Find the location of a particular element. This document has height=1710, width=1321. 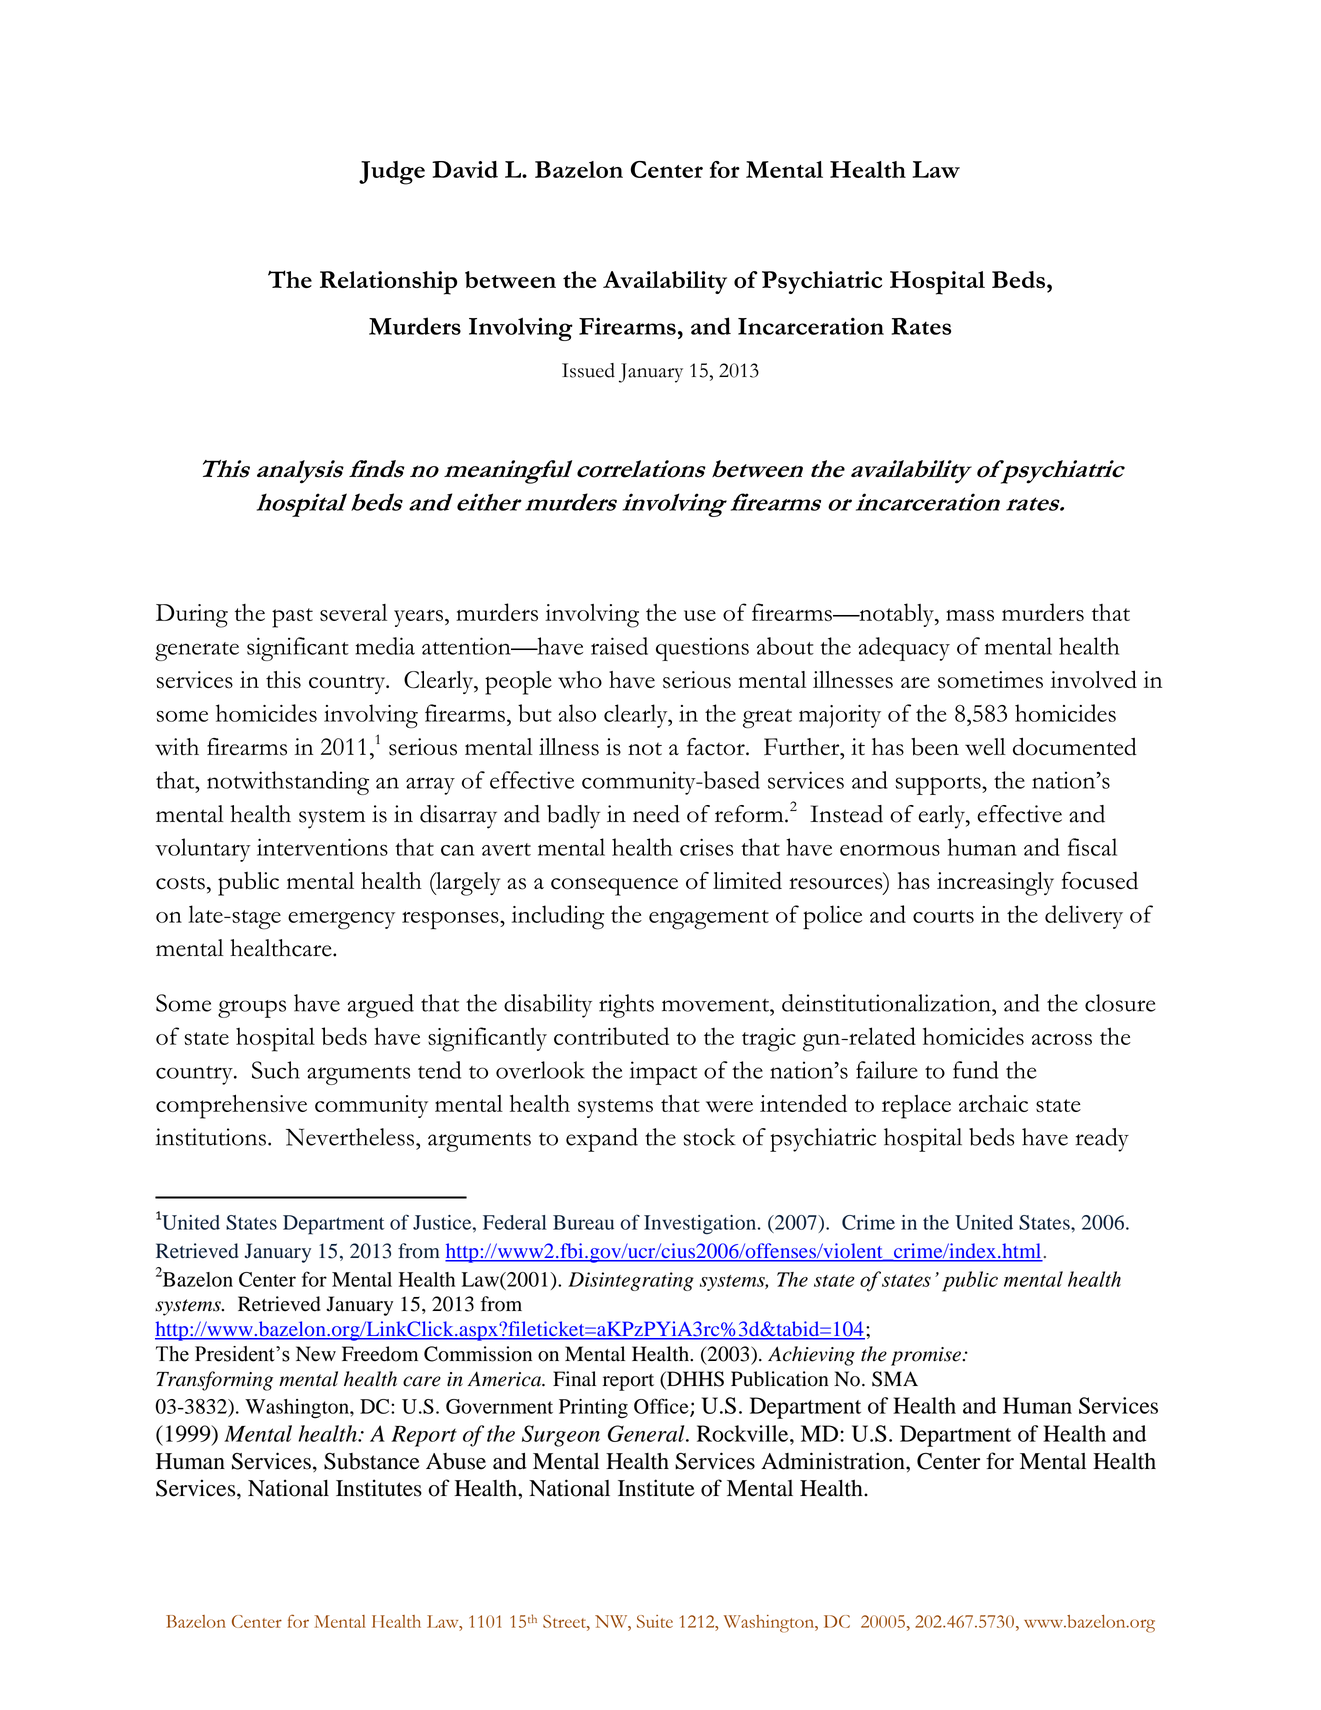

Substance is located at coordinates (372, 1461).
